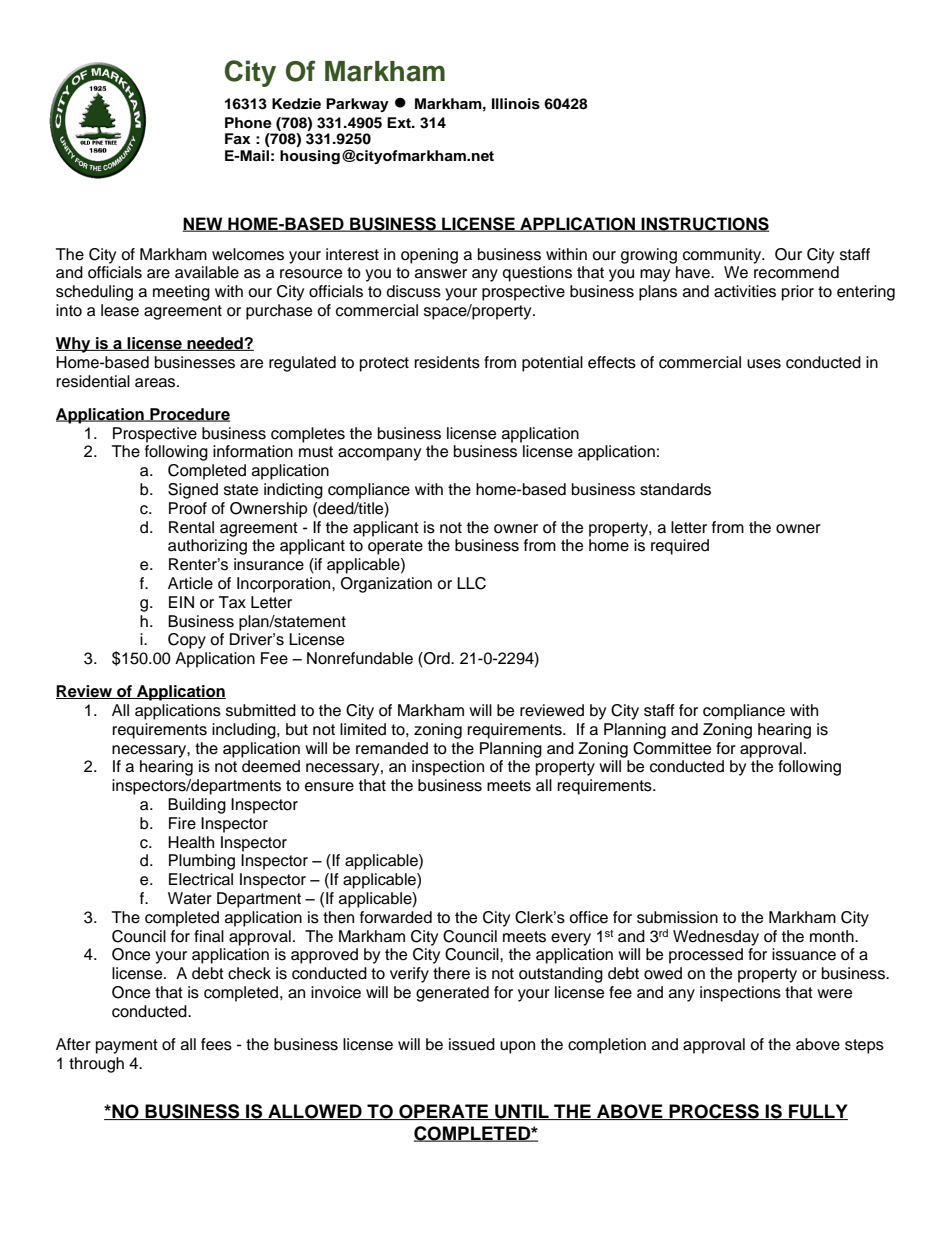 This page has width=952, height=1233. What do you see at coordinates (191, 842) in the page?
I see `Health` at bounding box center [191, 842].
